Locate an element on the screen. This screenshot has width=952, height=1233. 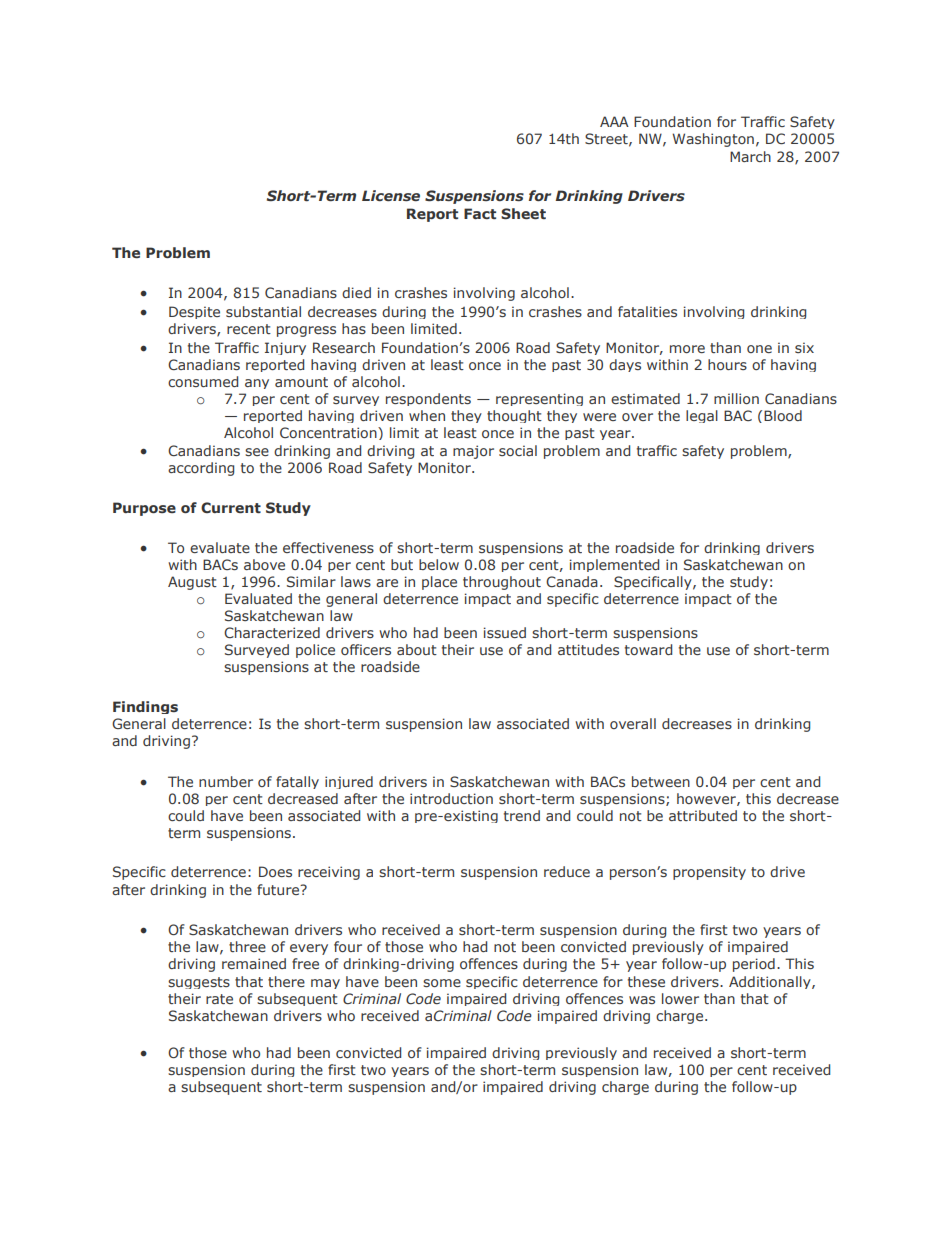
toward is located at coordinates (648, 649).
